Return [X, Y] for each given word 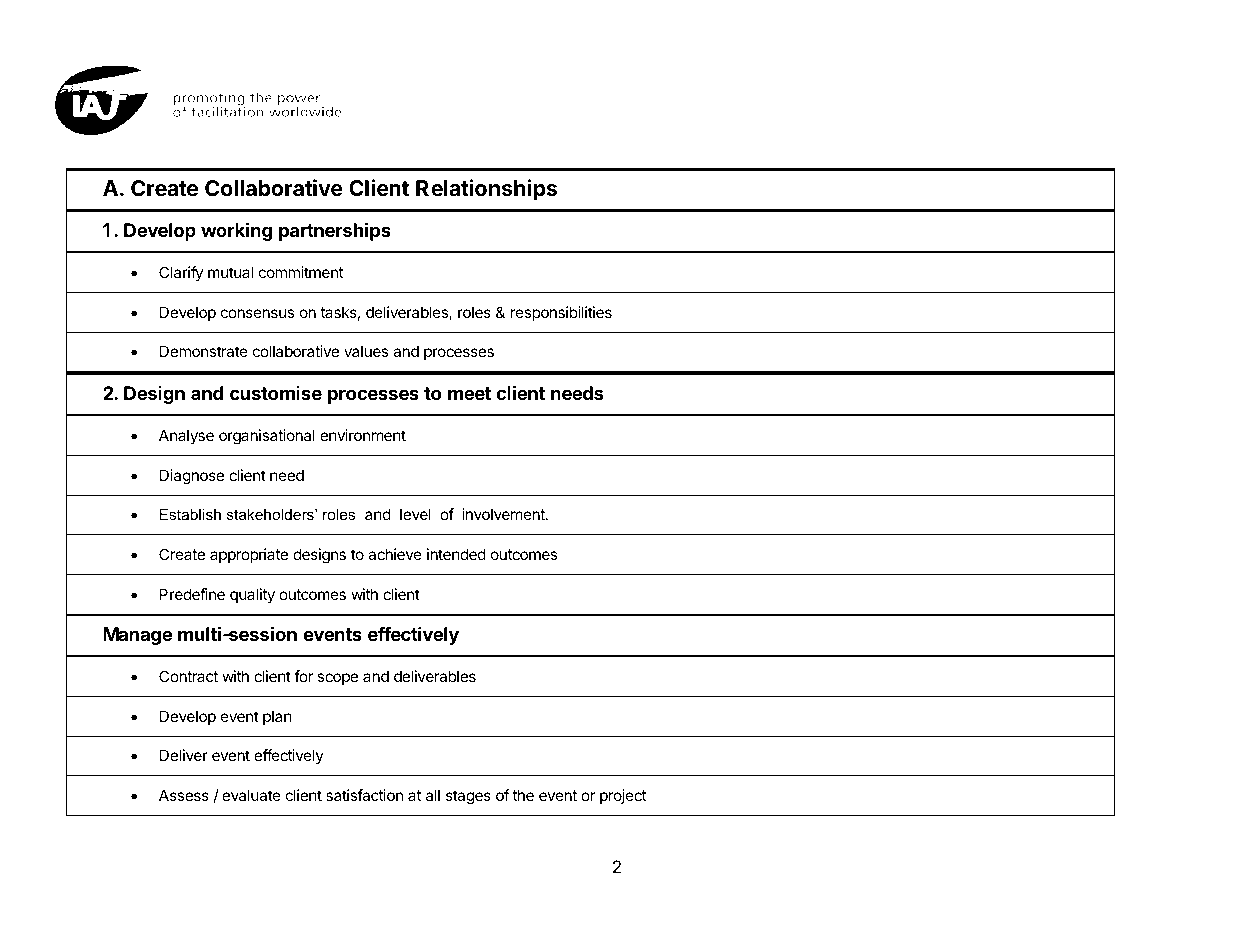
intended [456, 554]
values [366, 351]
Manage [137, 636]
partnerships [335, 231]
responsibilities [561, 313]
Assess [184, 795]
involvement [504, 514]
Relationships [486, 190]
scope [337, 679]
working [236, 231]
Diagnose [192, 477]
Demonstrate [204, 351]
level [415, 514]
